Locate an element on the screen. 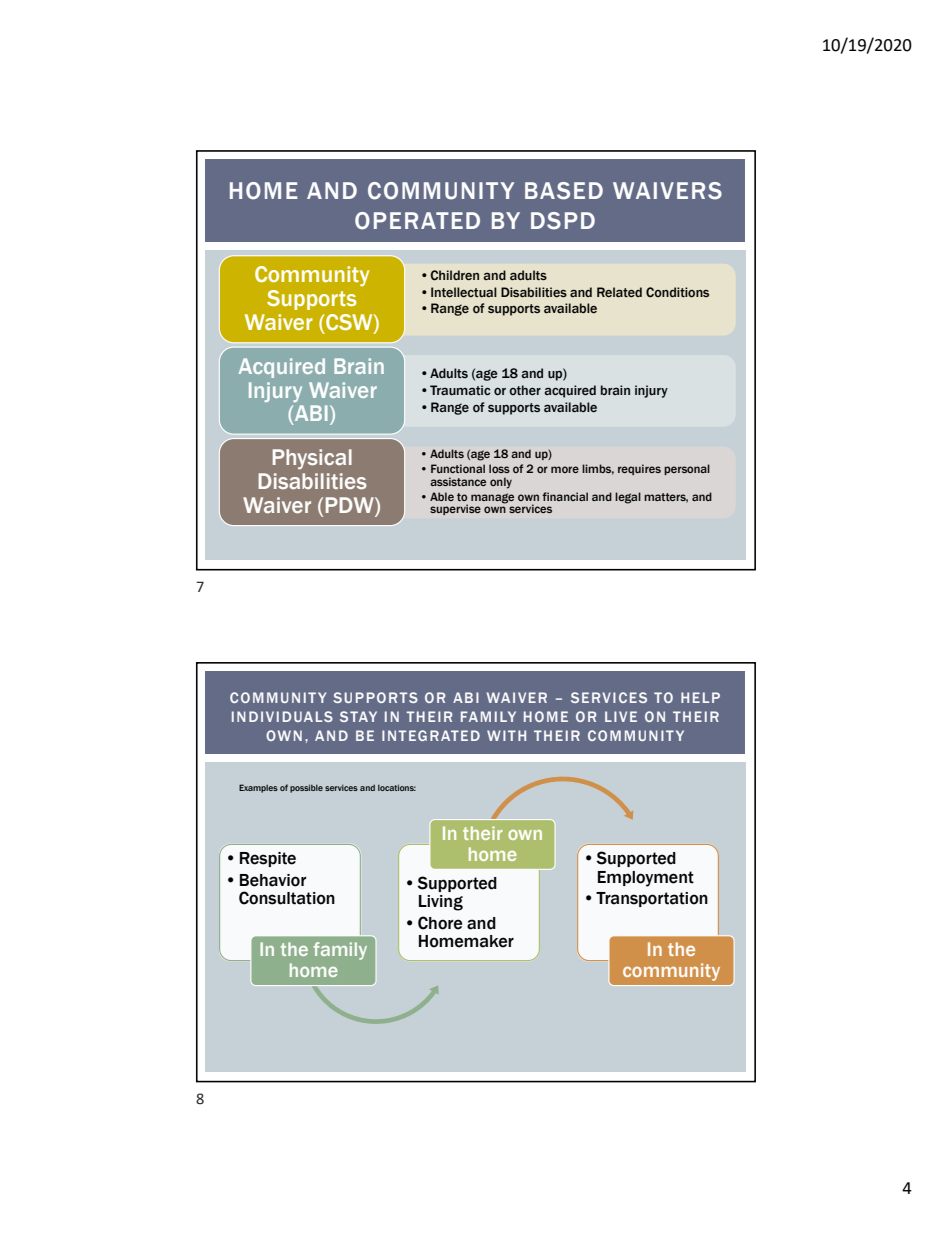 The image size is (952, 1233). Living is located at coordinates (441, 903).
